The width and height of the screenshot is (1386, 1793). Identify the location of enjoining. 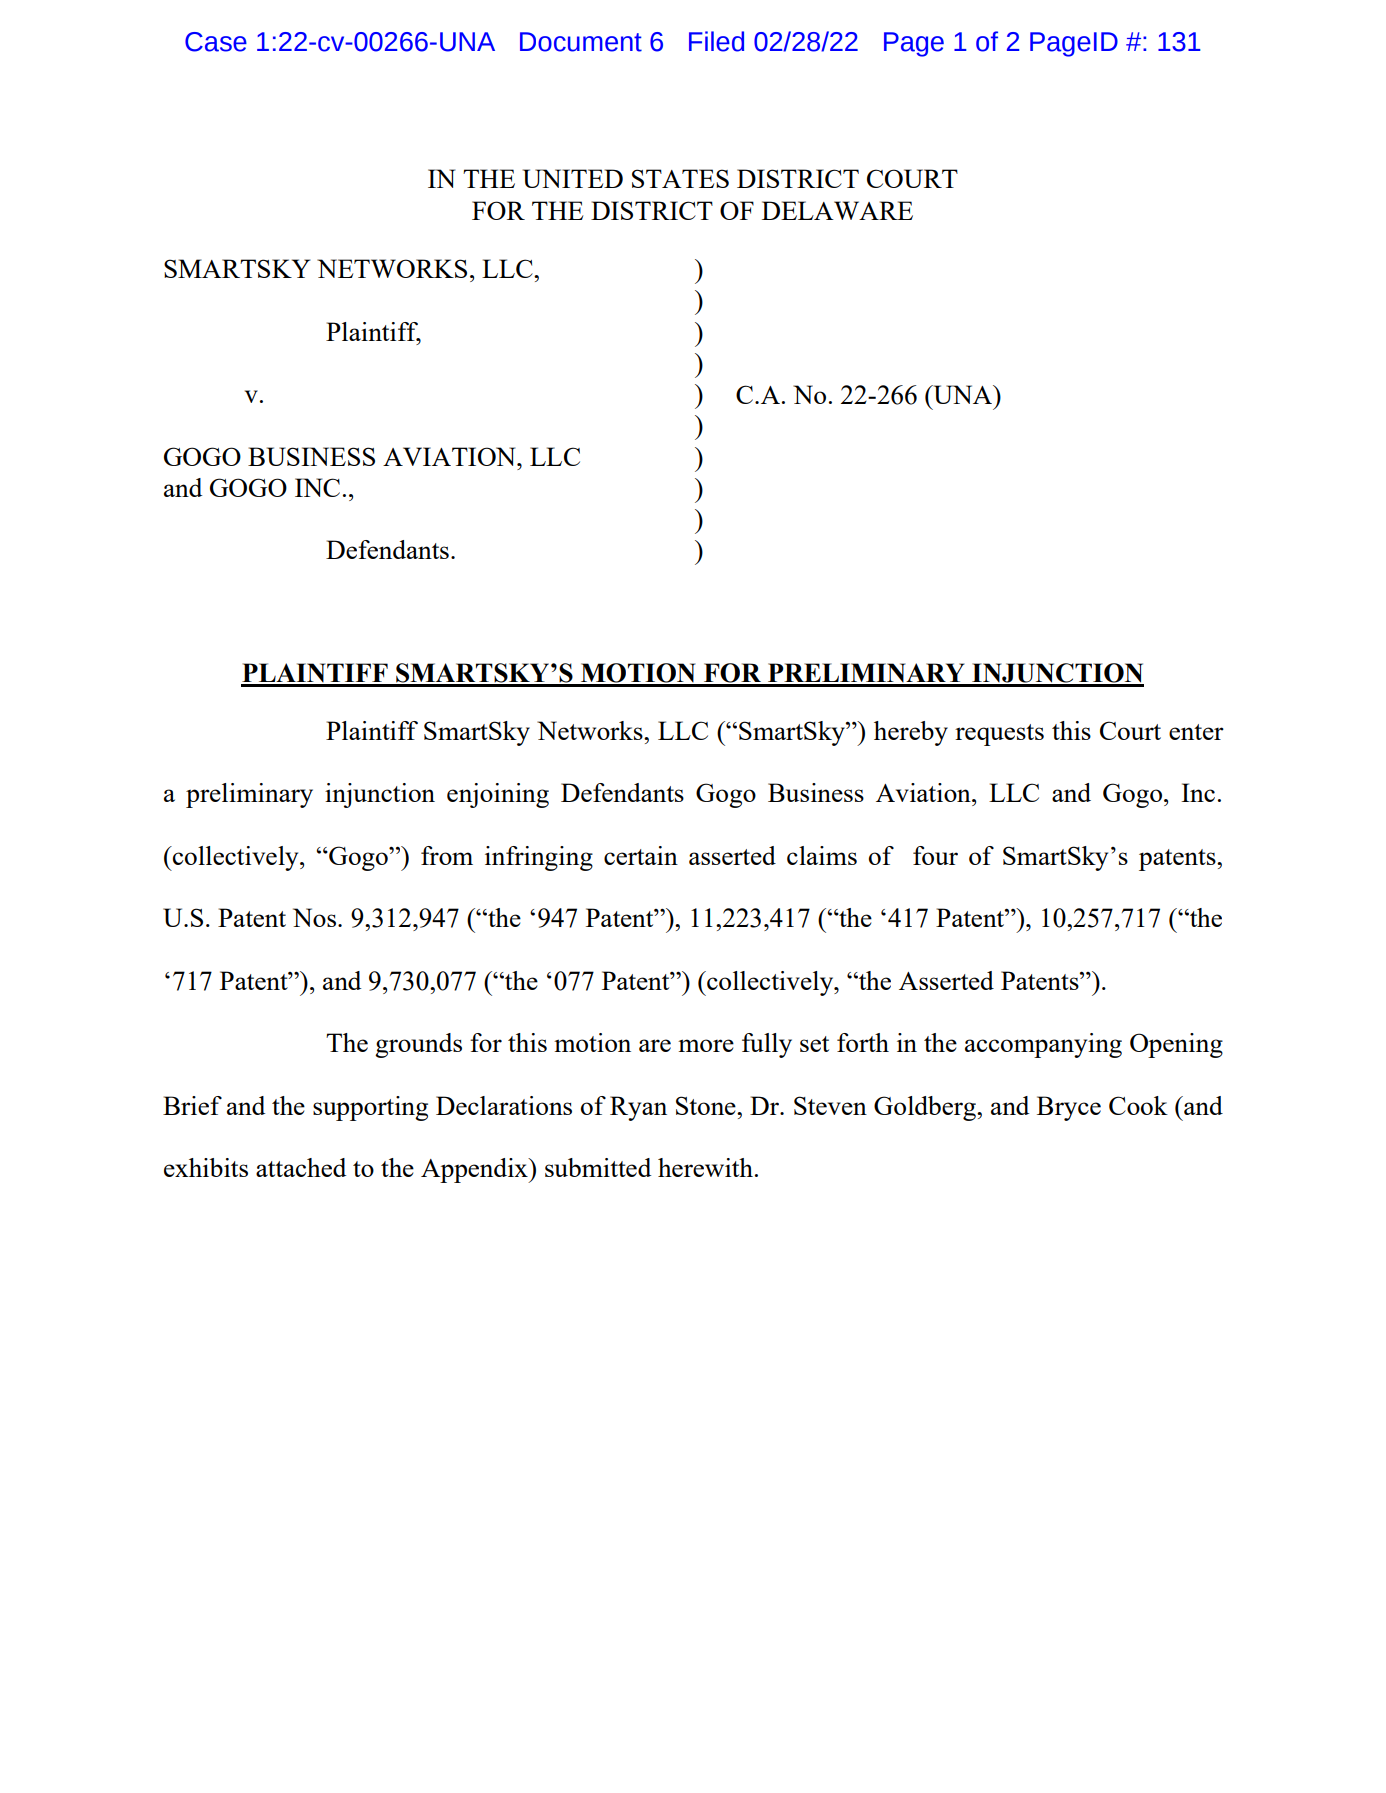
(498, 795).
